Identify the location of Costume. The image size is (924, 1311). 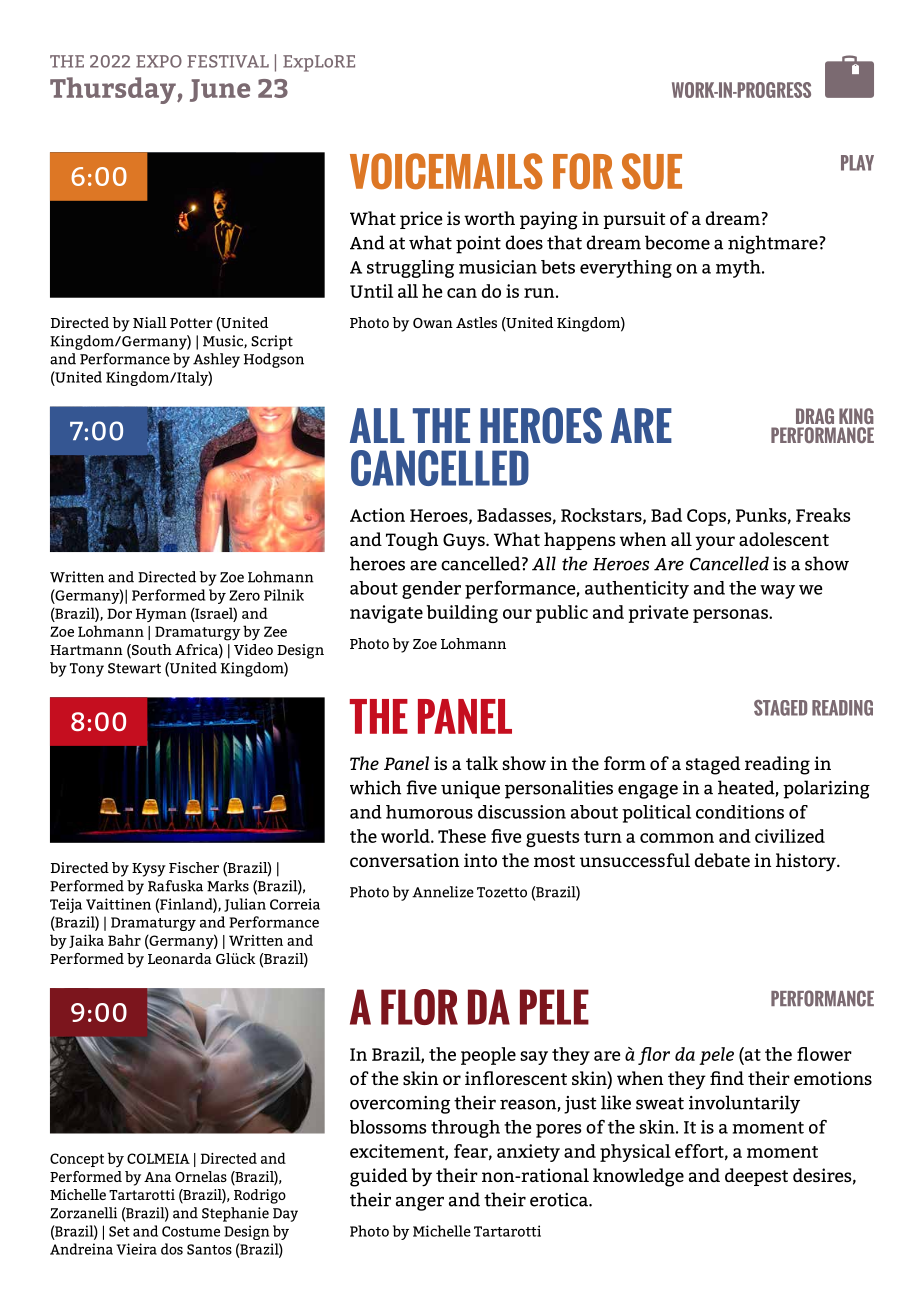
(191, 1231).
